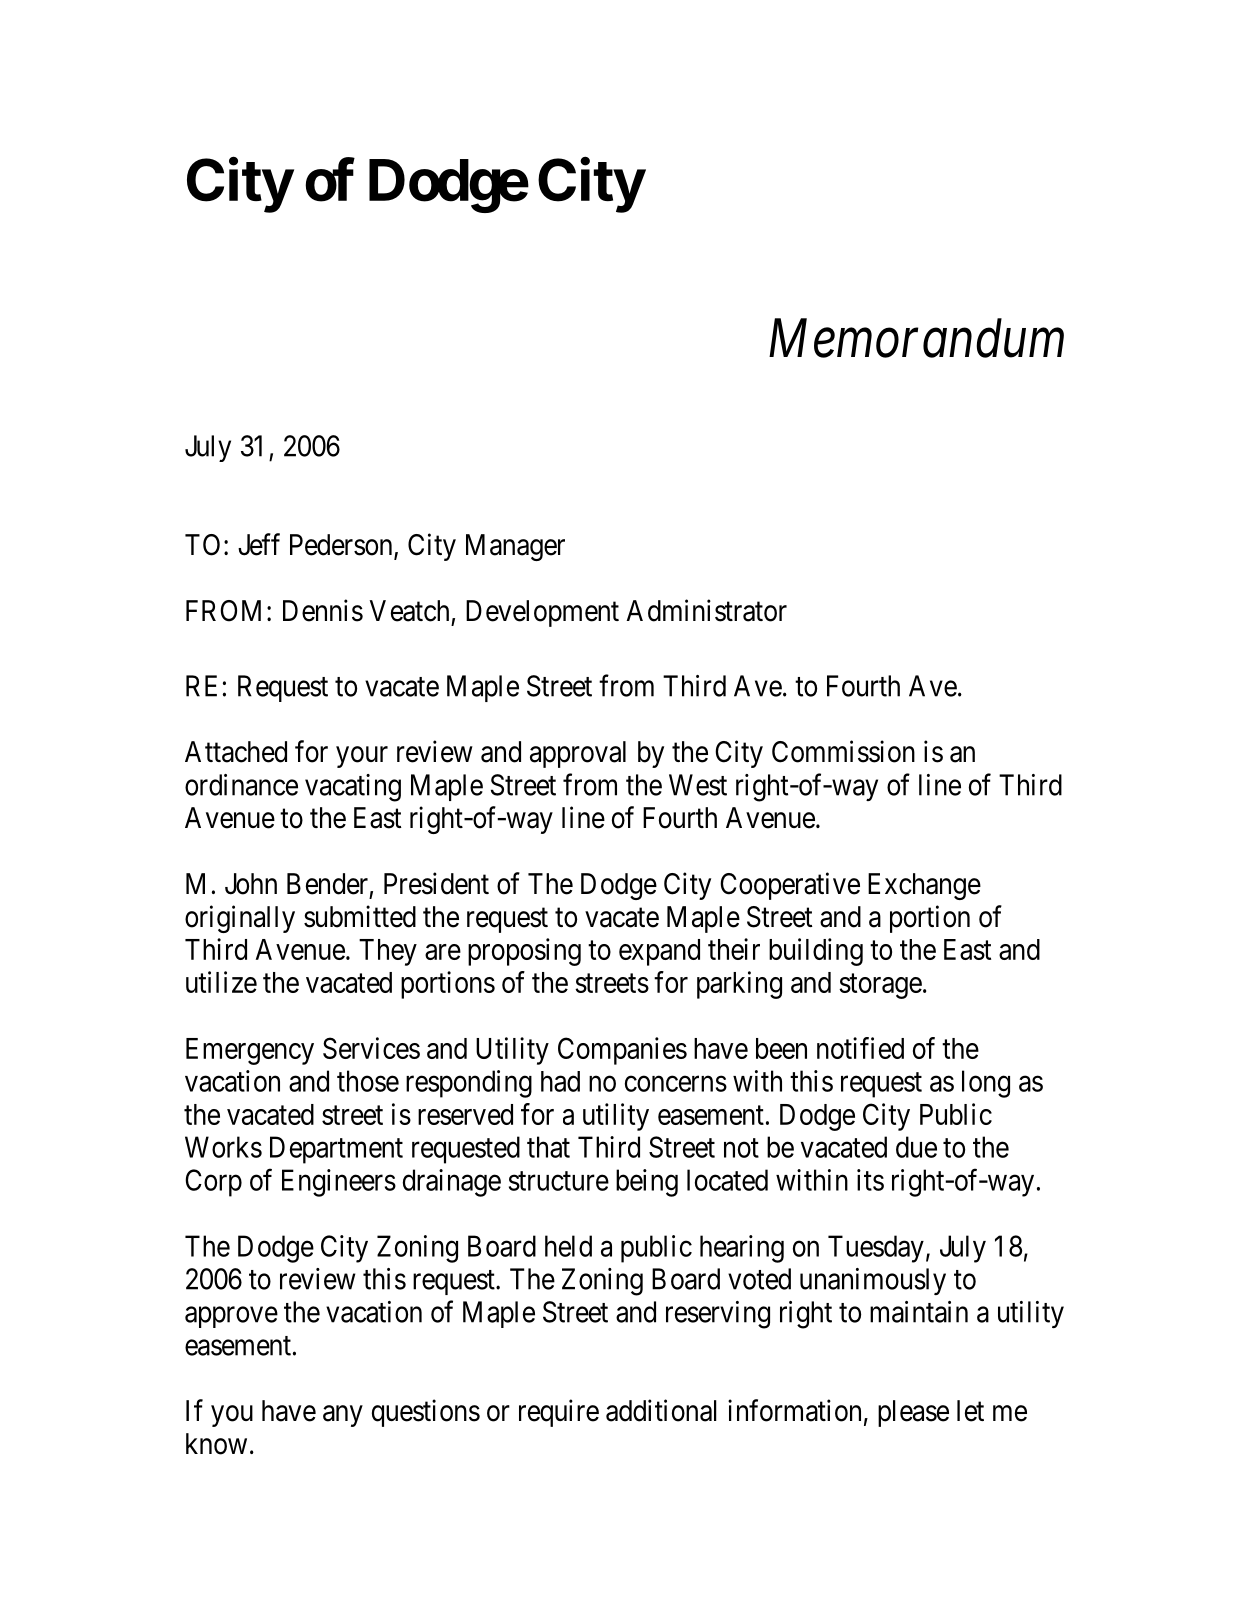 This screenshot has height=1621, width=1253. Describe the element at coordinates (559, 1413) in the screenshot. I see `require` at that location.
